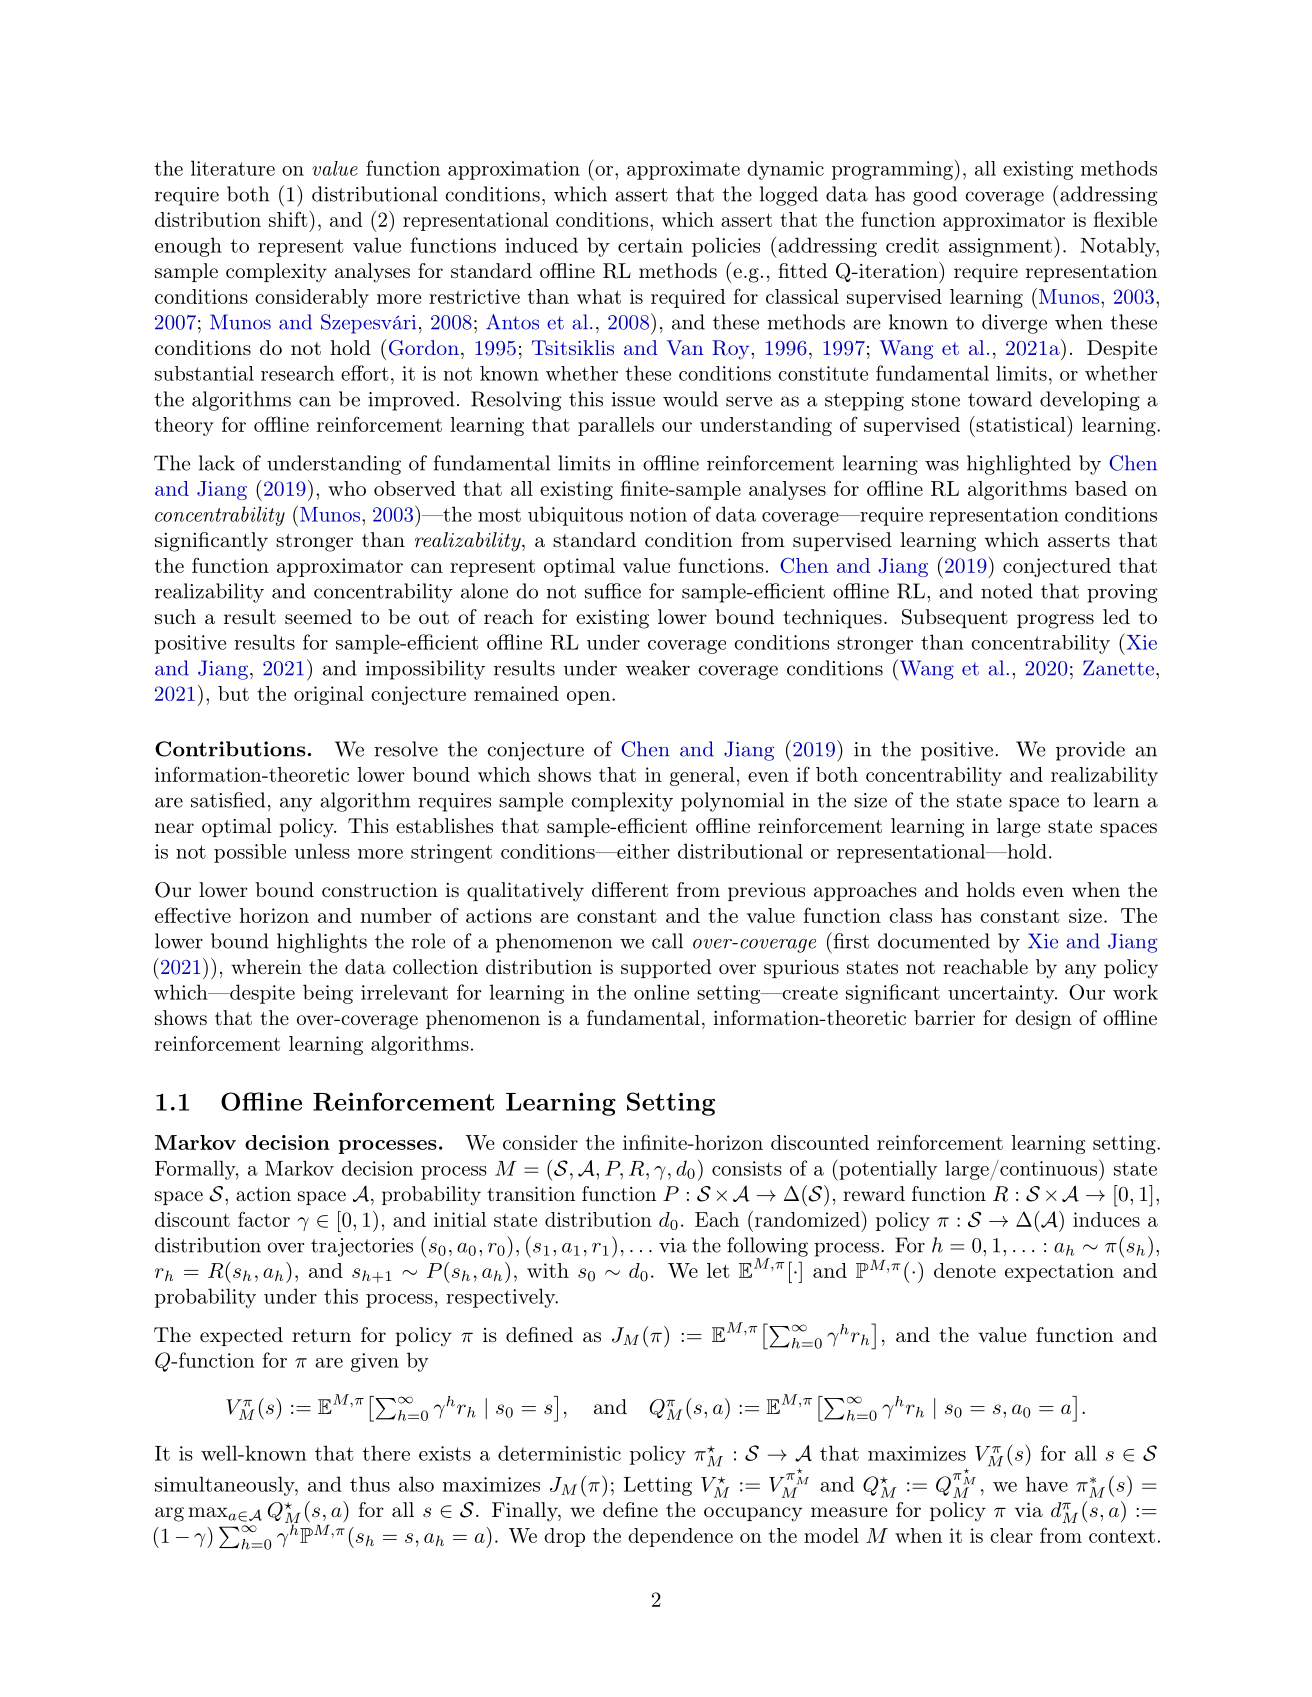 This screenshot has height=1697, width=1312. What do you see at coordinates (683, 170) in the screenshot?
I see `approximate` at bounding box center [683, 170].
